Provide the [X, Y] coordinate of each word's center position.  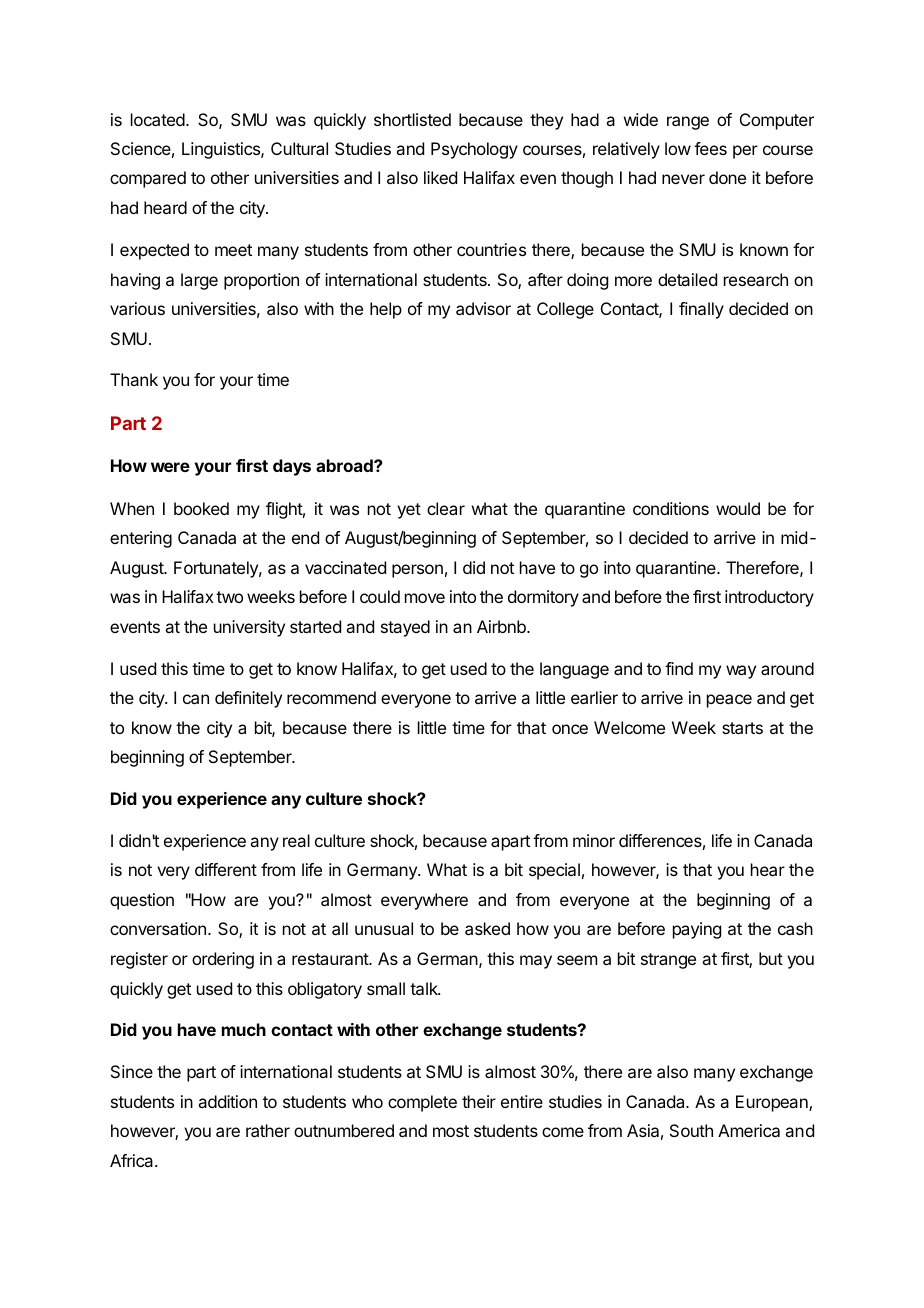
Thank [134, 379]
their [479, 1101]
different [226, 869]
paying [697, 930]
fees [710, 148]
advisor [483, 308]
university [249, 628]
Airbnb [502, 626]
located [158, 119]
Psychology [474, 150]
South [691, 1130]
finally [701, 310]
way [741, 672]
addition [227, 1101]
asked [487, 928]
